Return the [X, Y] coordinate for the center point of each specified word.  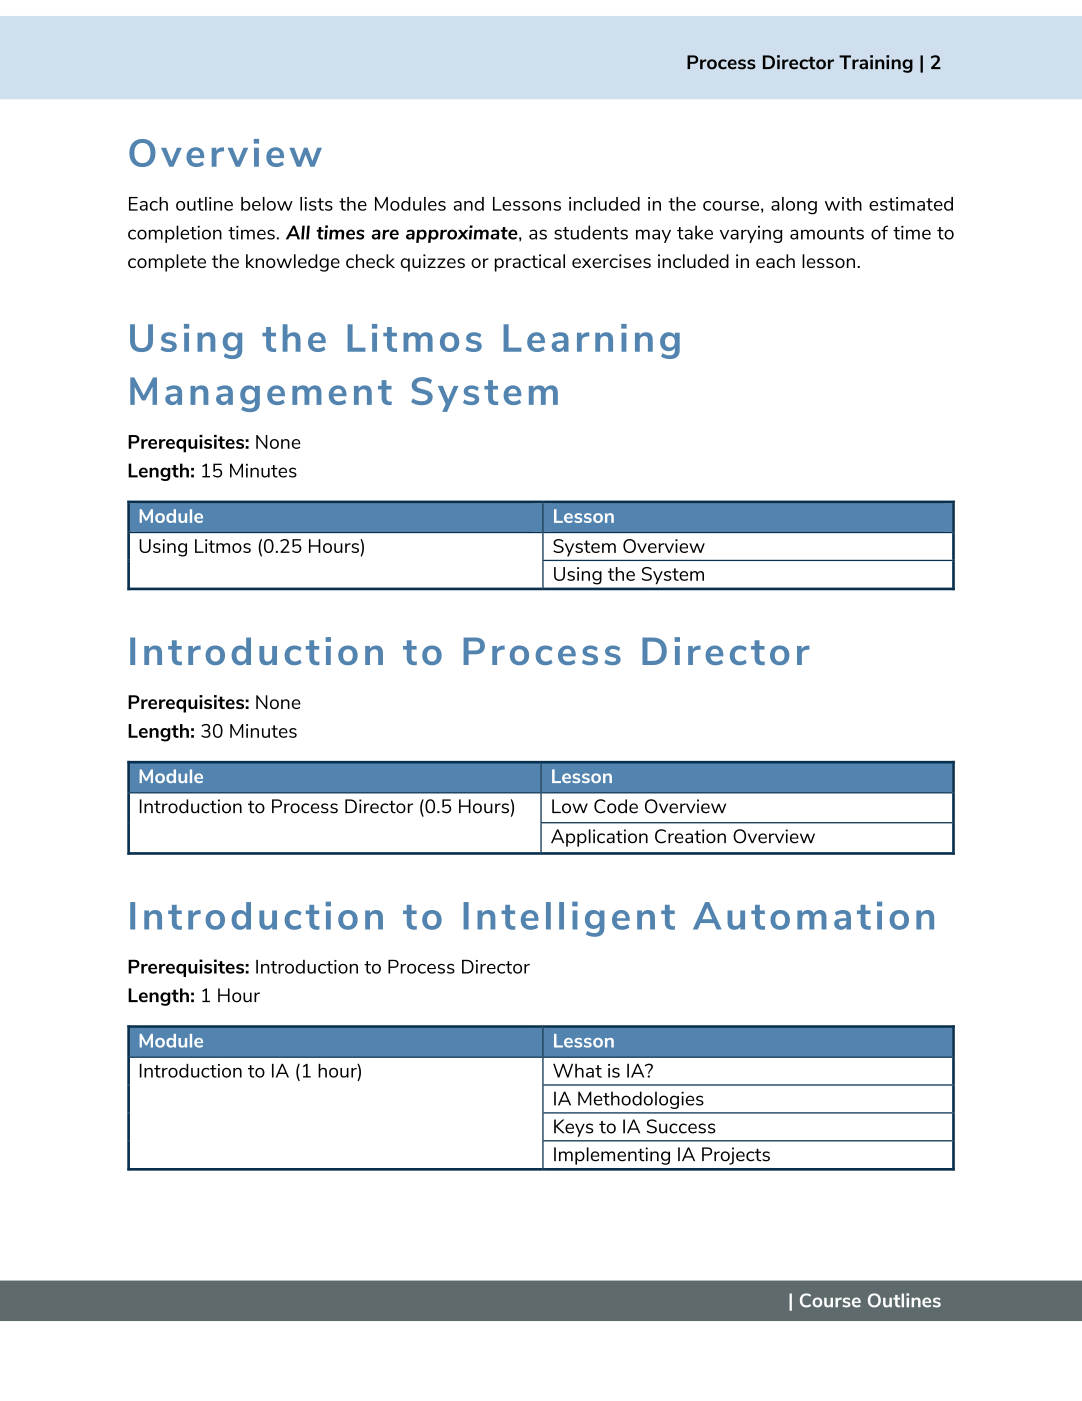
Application [599, 838]
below [267, 204]
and [468, 204]
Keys [574, 1128]
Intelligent [569, 919]
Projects [736, 1156]
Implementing [612, 1156]
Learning [591, 341]
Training [876, 64]
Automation [813, 915]
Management [261, 394]
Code [616, 806]
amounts [827, 233]
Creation [690, 836]
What [577, 1070]
